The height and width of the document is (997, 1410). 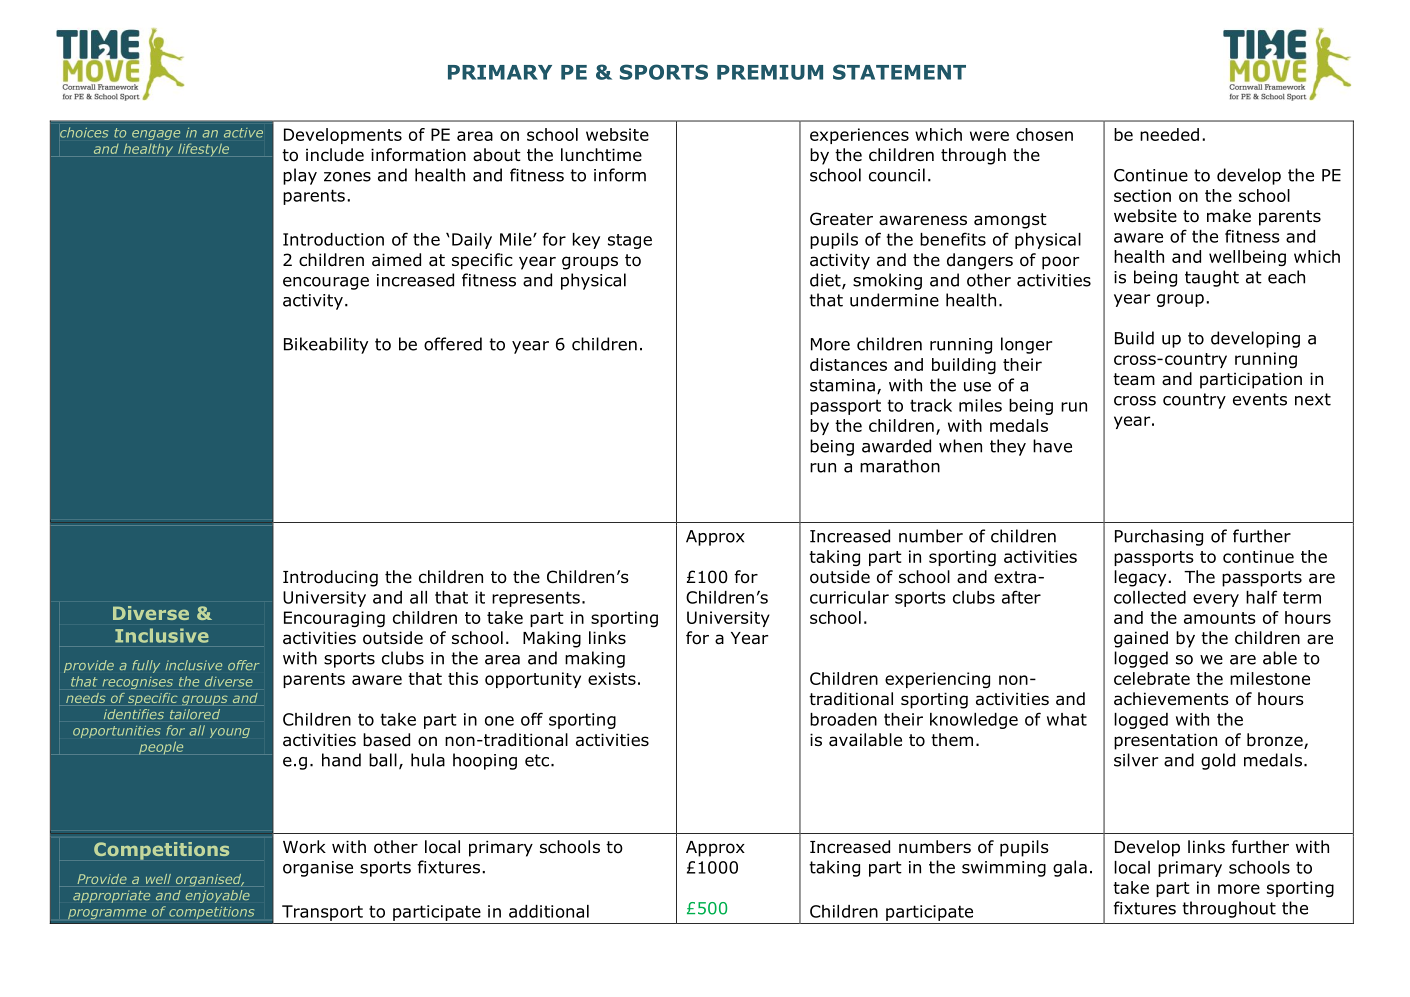 I want to click on marathon, so click(x=900, y=466).
